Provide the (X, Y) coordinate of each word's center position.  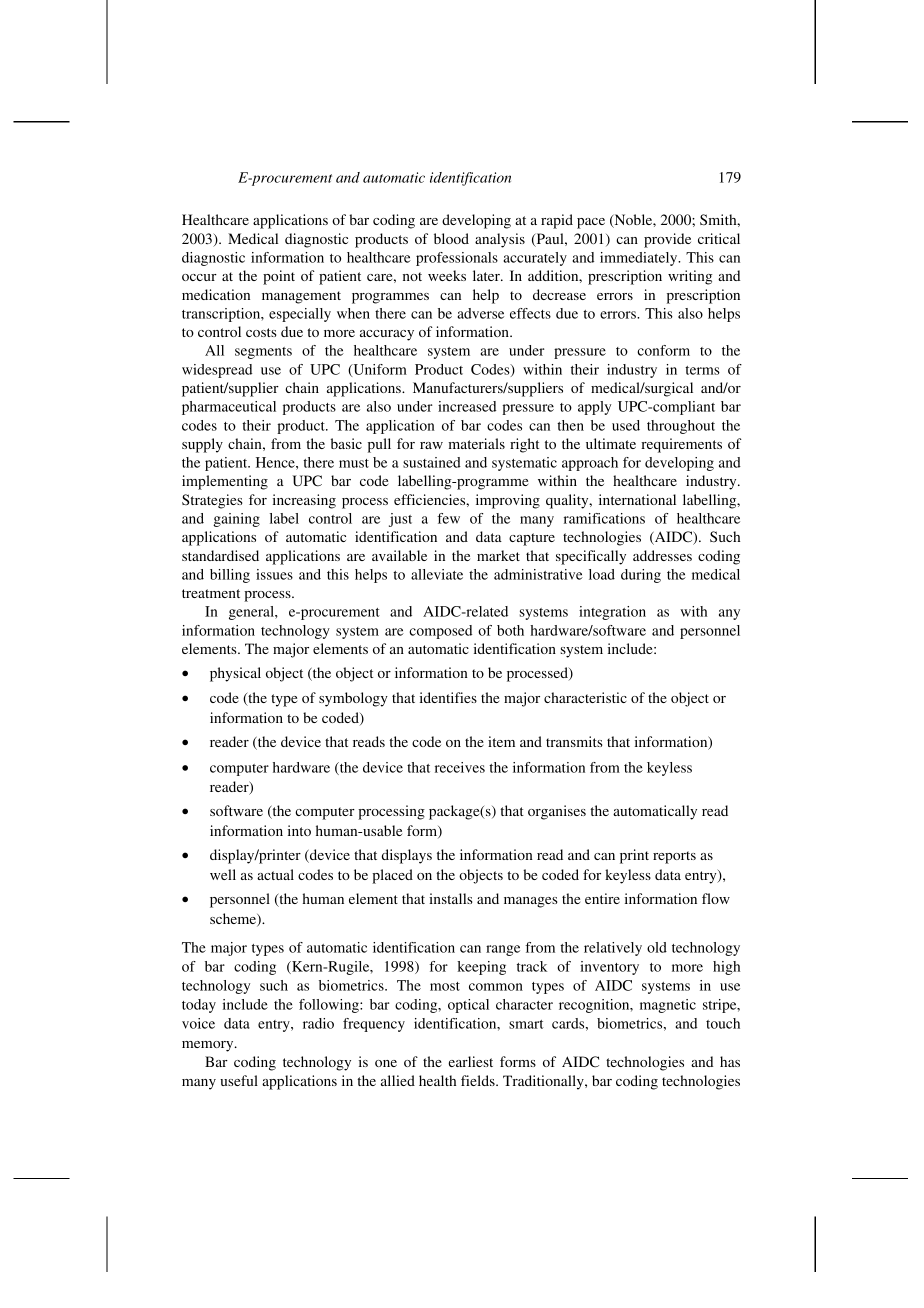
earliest (470, 1061)
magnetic (668, 1006)
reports (674, 857)
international (637, 499)
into (299, 830)
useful (239, 1080)
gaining (236, 520)
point (279, 277)
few (448, 518)
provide (667, 240)
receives (460, 767)
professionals (457, 259)
